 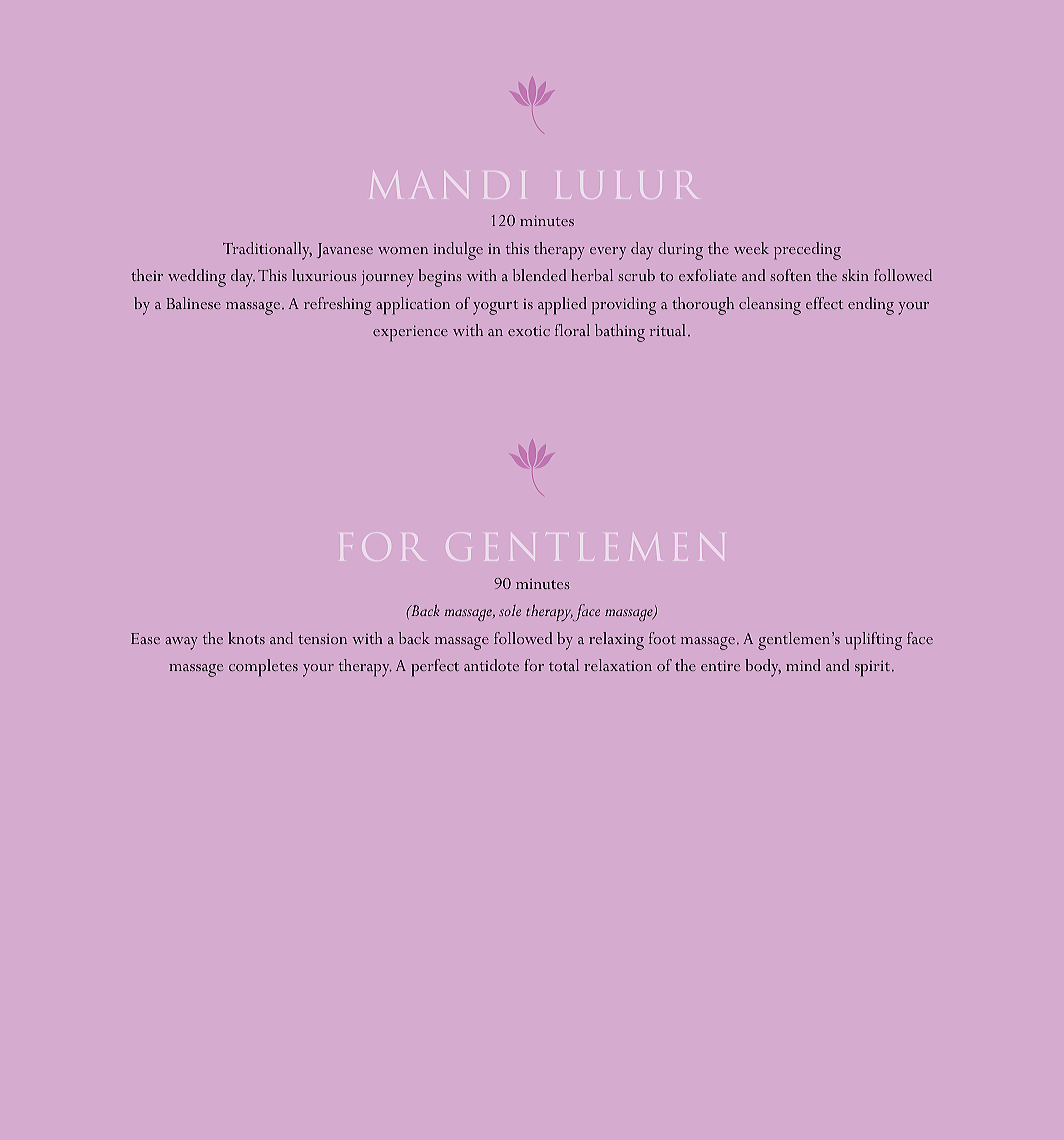 I want to click on preceding, so click(x=807, y=251).
